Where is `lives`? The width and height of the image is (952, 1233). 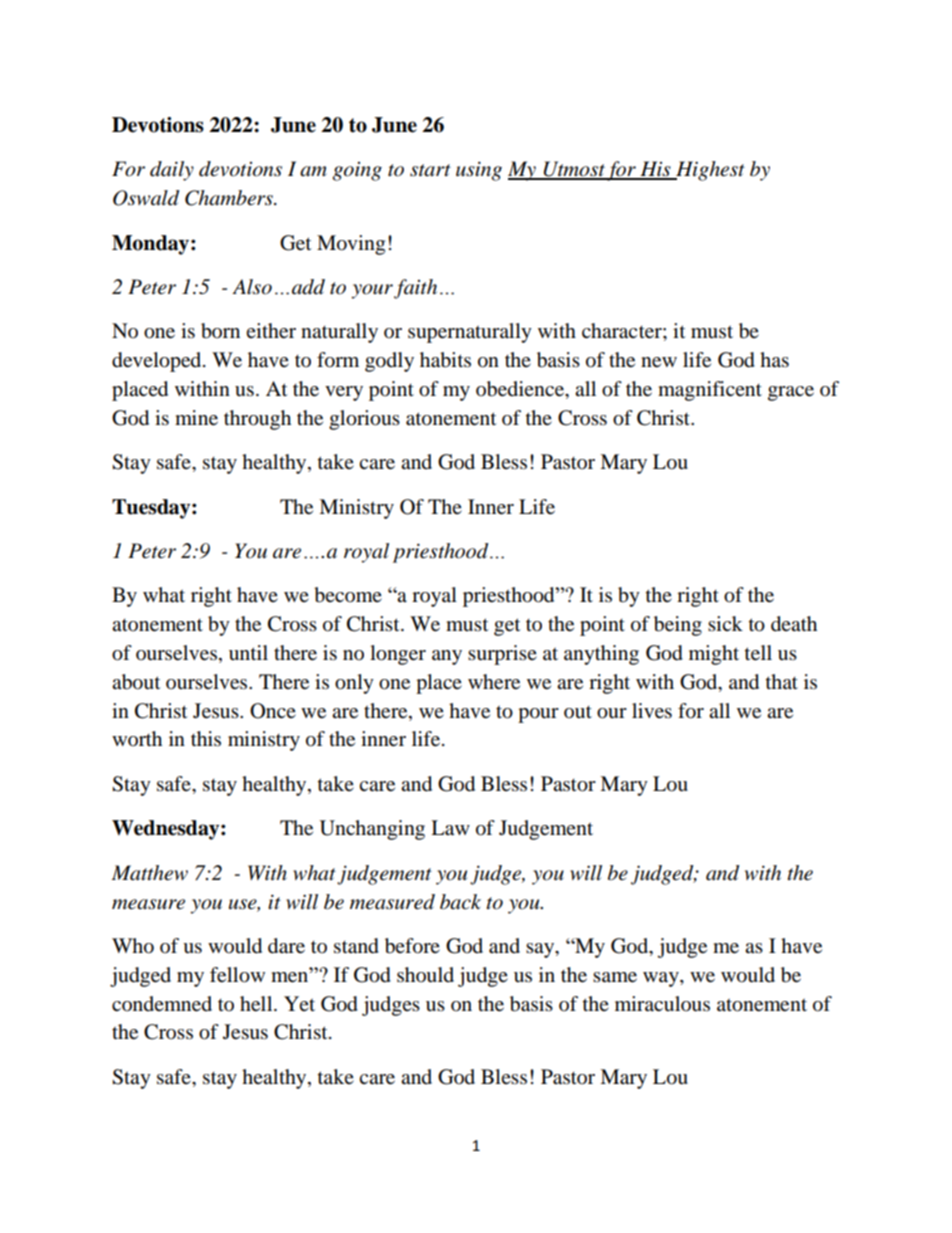 lives is located at coordinates (652, 711).
